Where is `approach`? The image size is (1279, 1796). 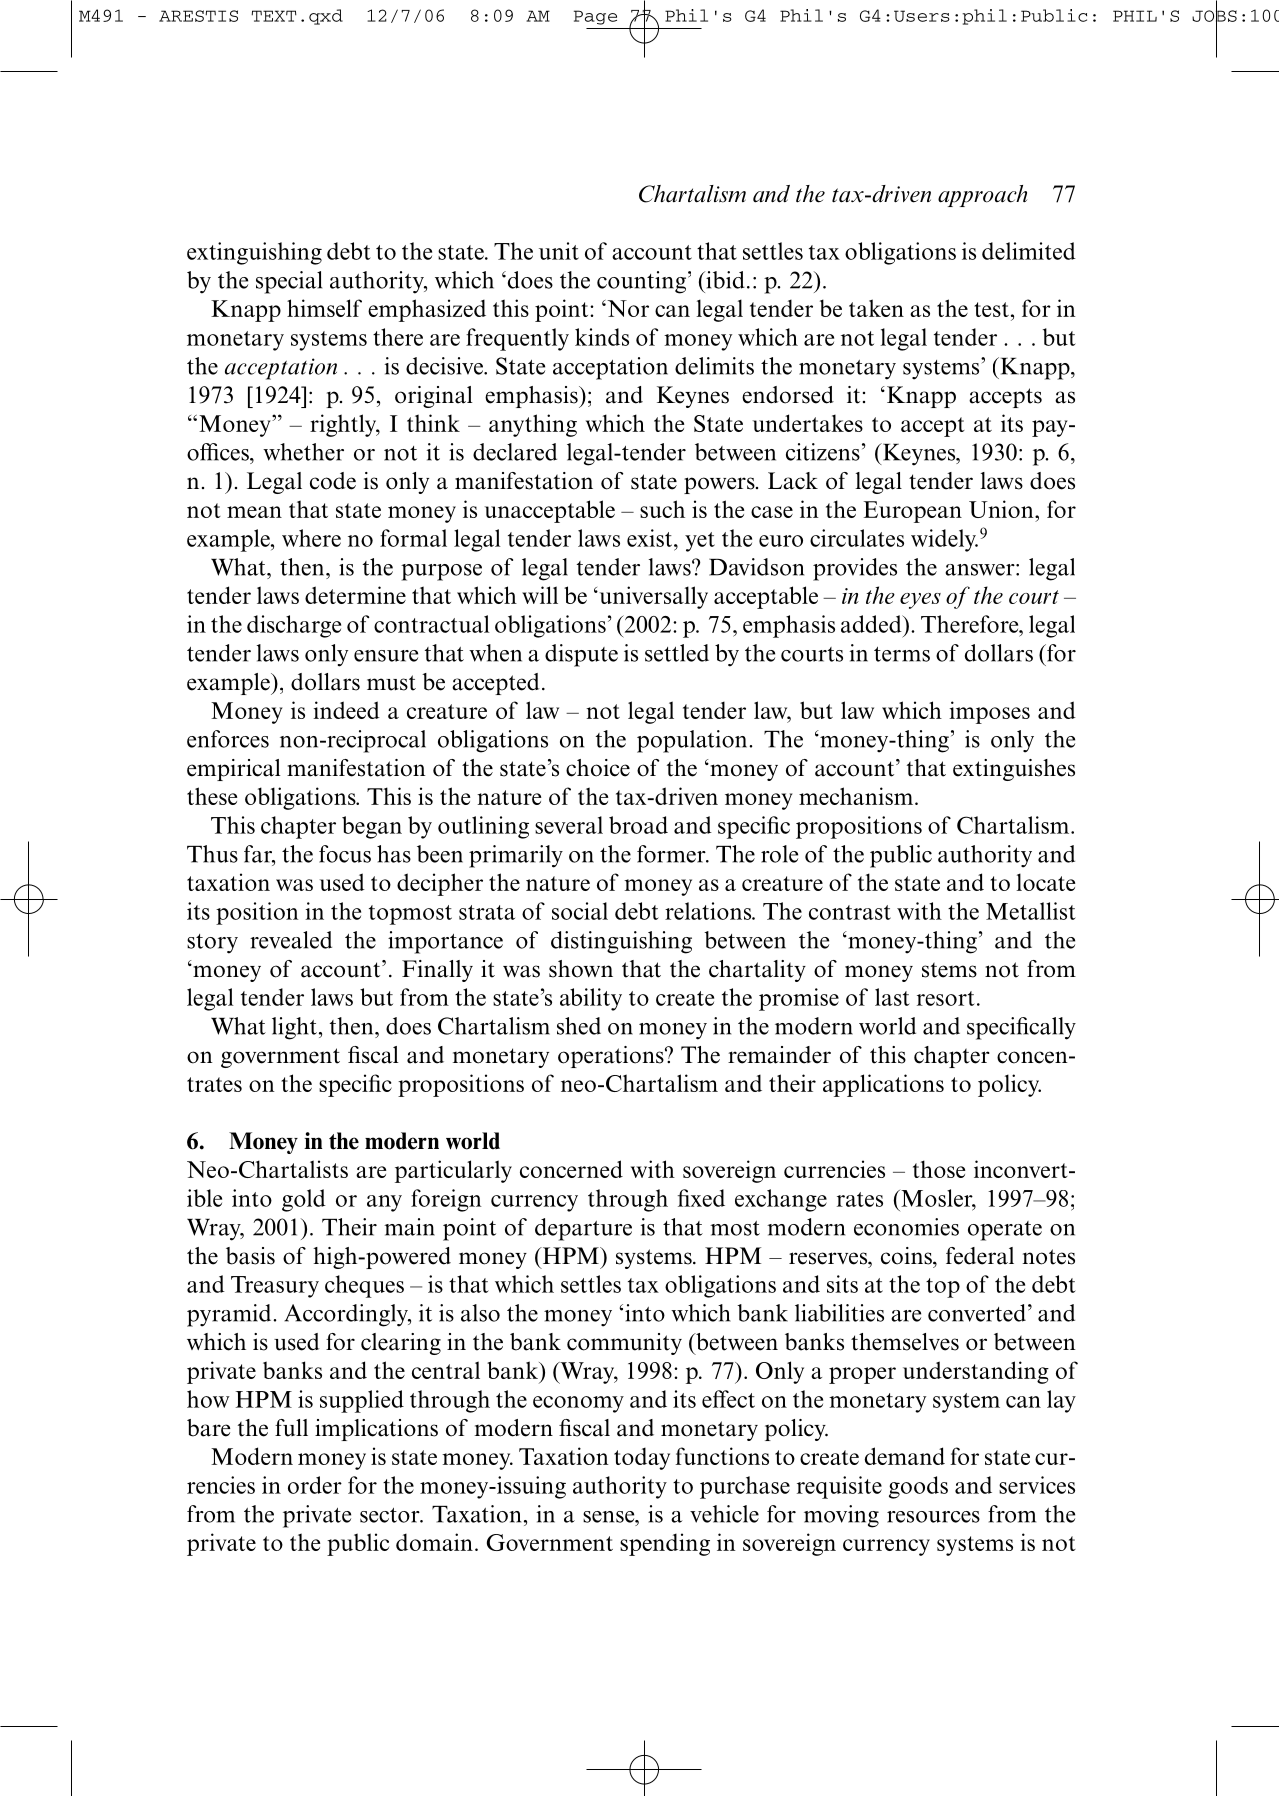
approach is located at coordinates (982, 196).
